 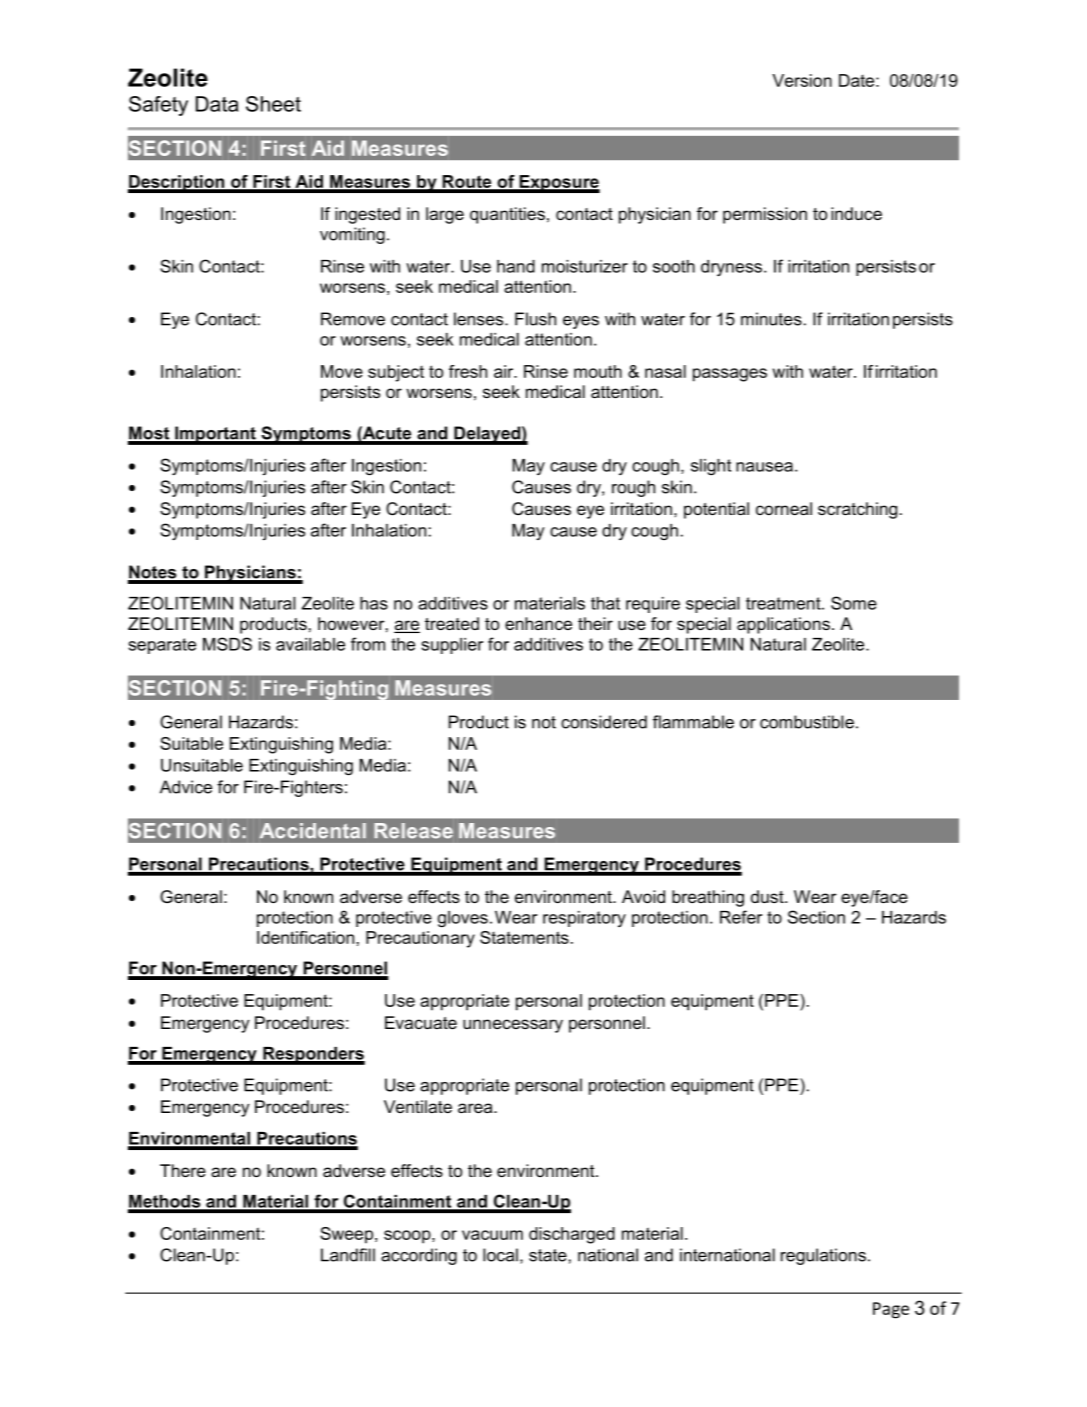 I want to click on Version, so click(x=802, y=80).
